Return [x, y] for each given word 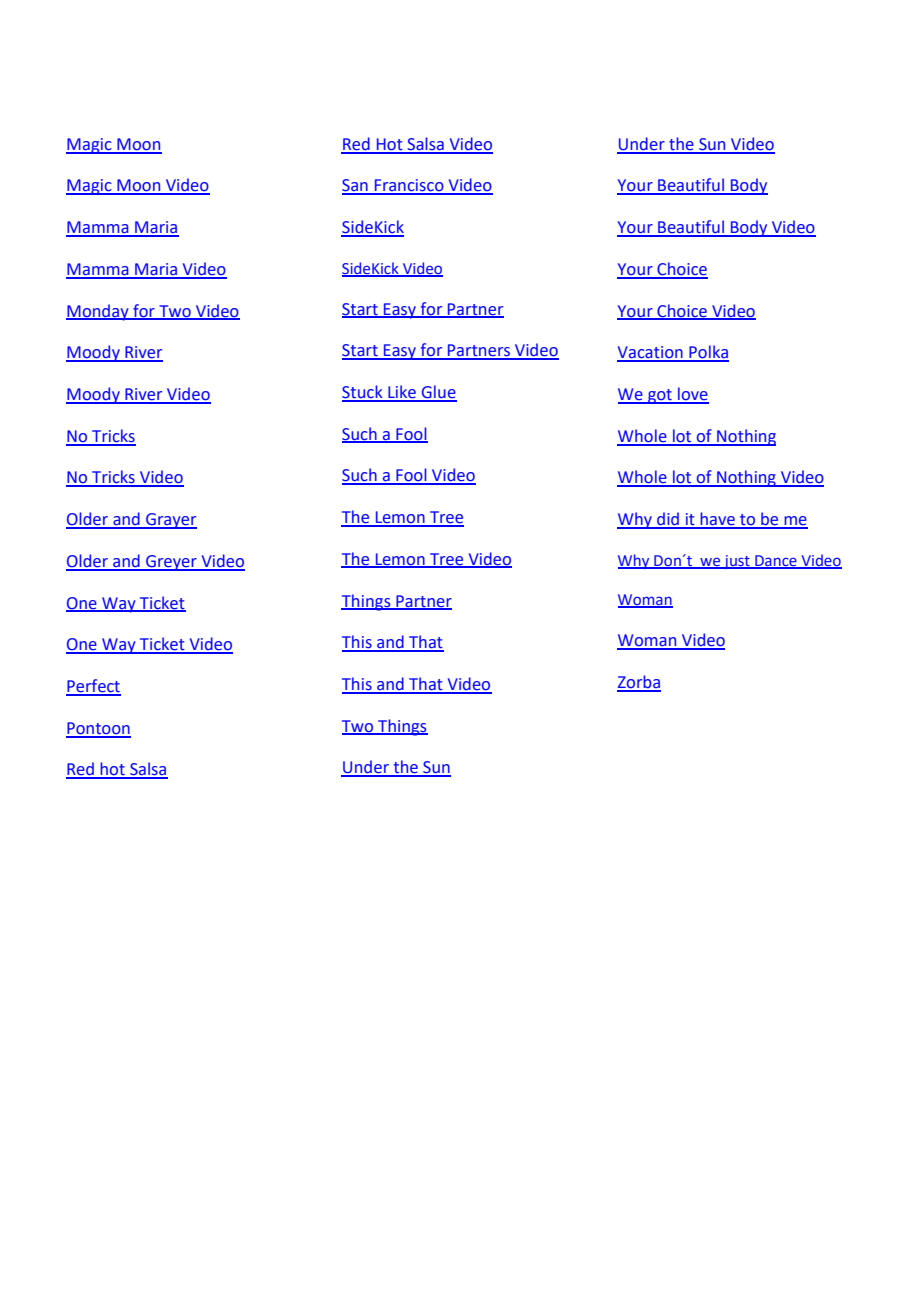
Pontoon [98, 729]
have [717, 520]
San [356, 186]
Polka [708, 353]
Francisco [409, 186]
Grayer [170, 521]
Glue [438, 393]
